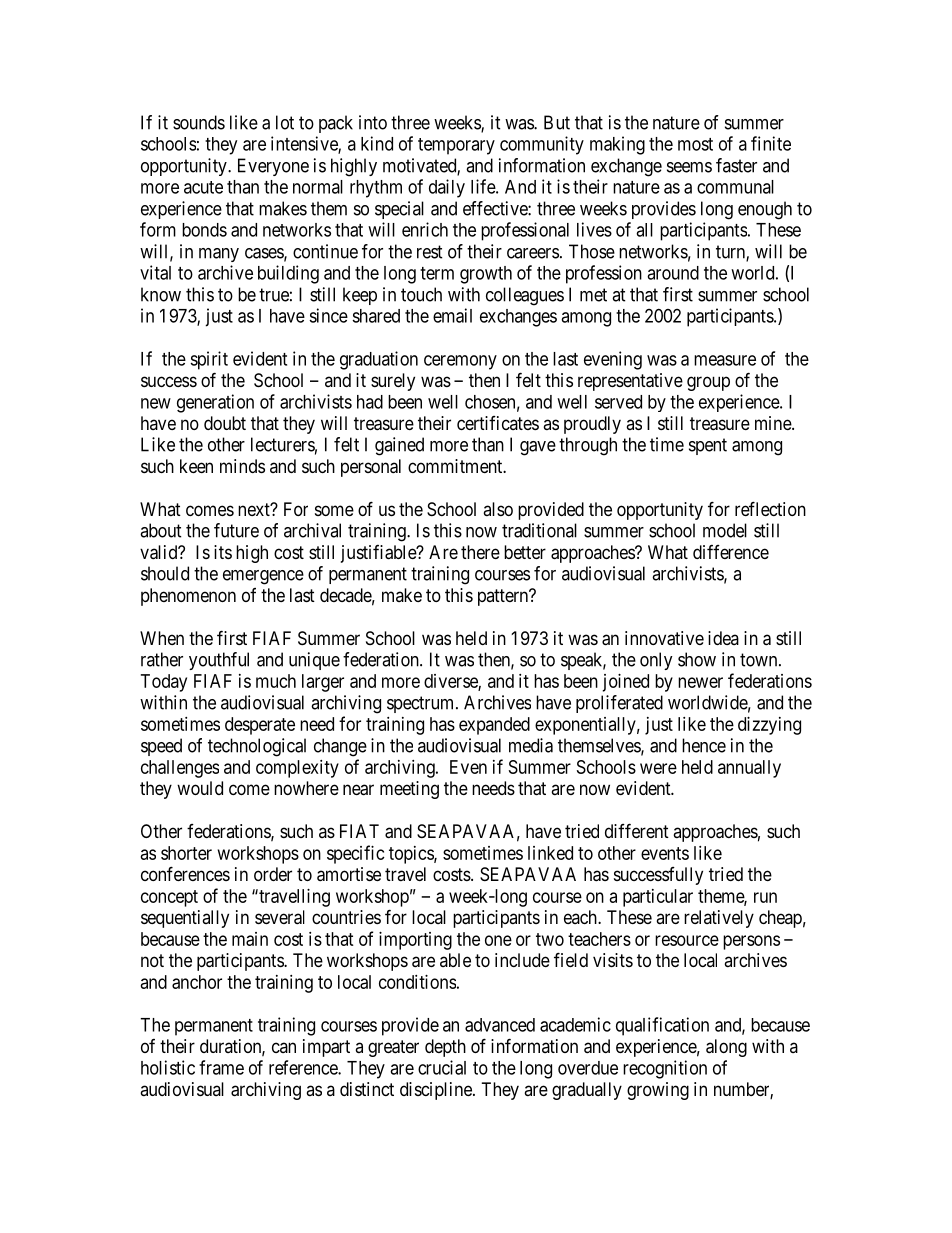 The image size is (952, 1233). I want to click on most, so click(695, 144).
